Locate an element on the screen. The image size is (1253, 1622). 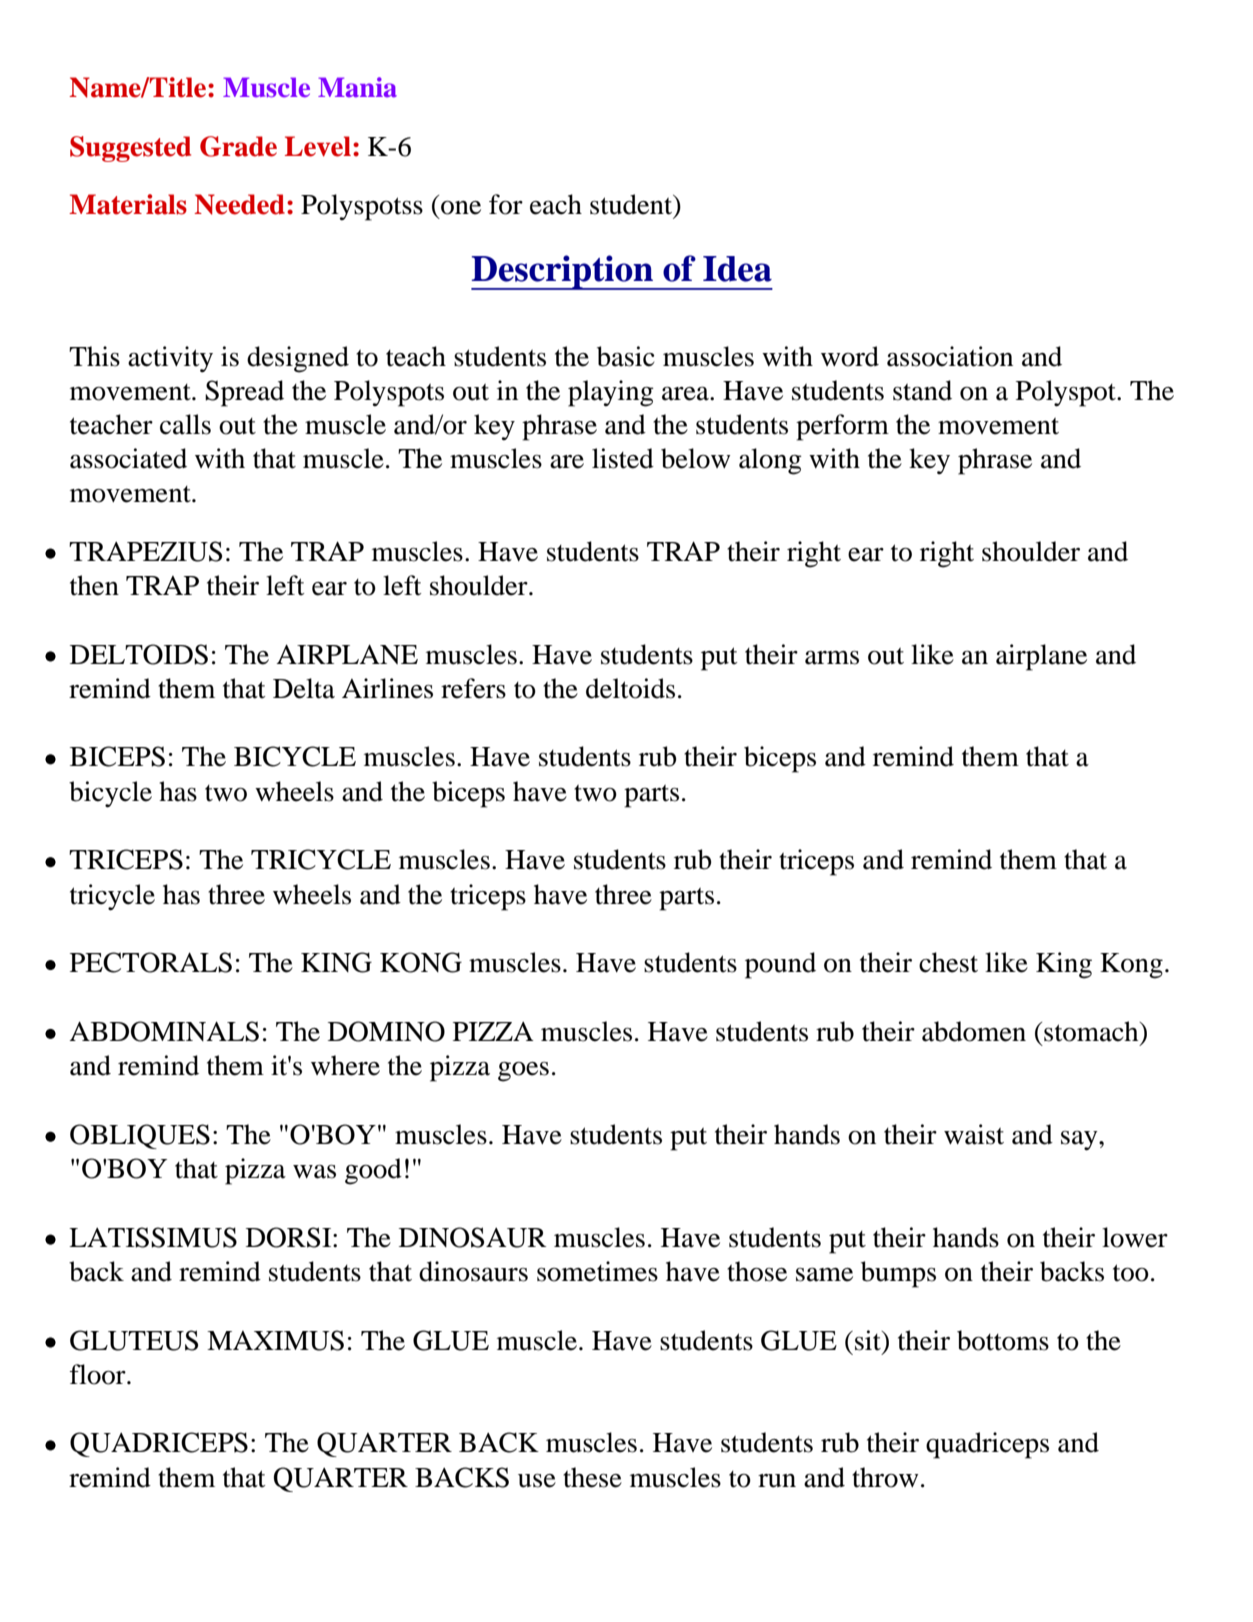
refers is located at coordinates (473, 688).
